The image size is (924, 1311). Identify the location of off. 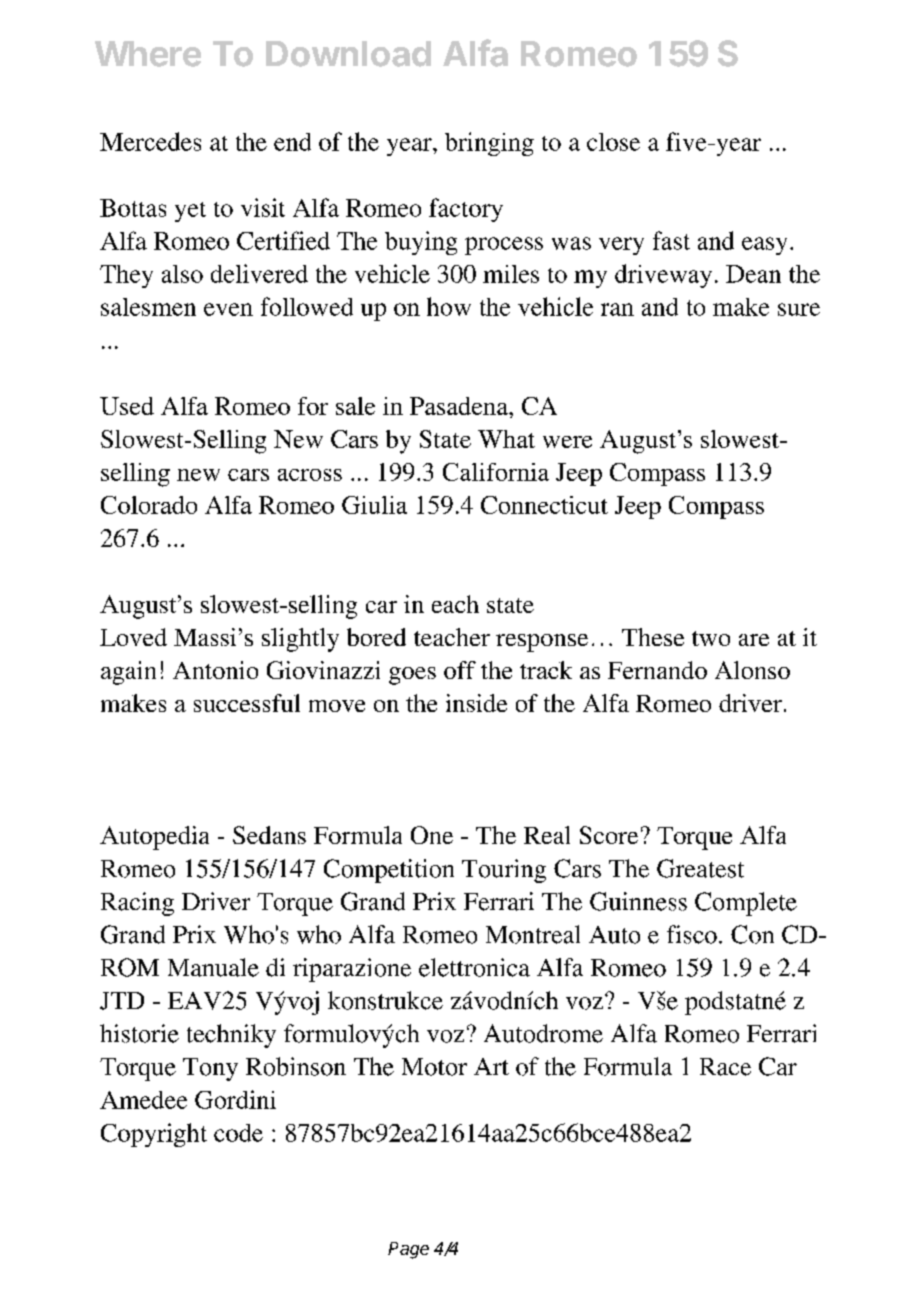
(460, 670).
